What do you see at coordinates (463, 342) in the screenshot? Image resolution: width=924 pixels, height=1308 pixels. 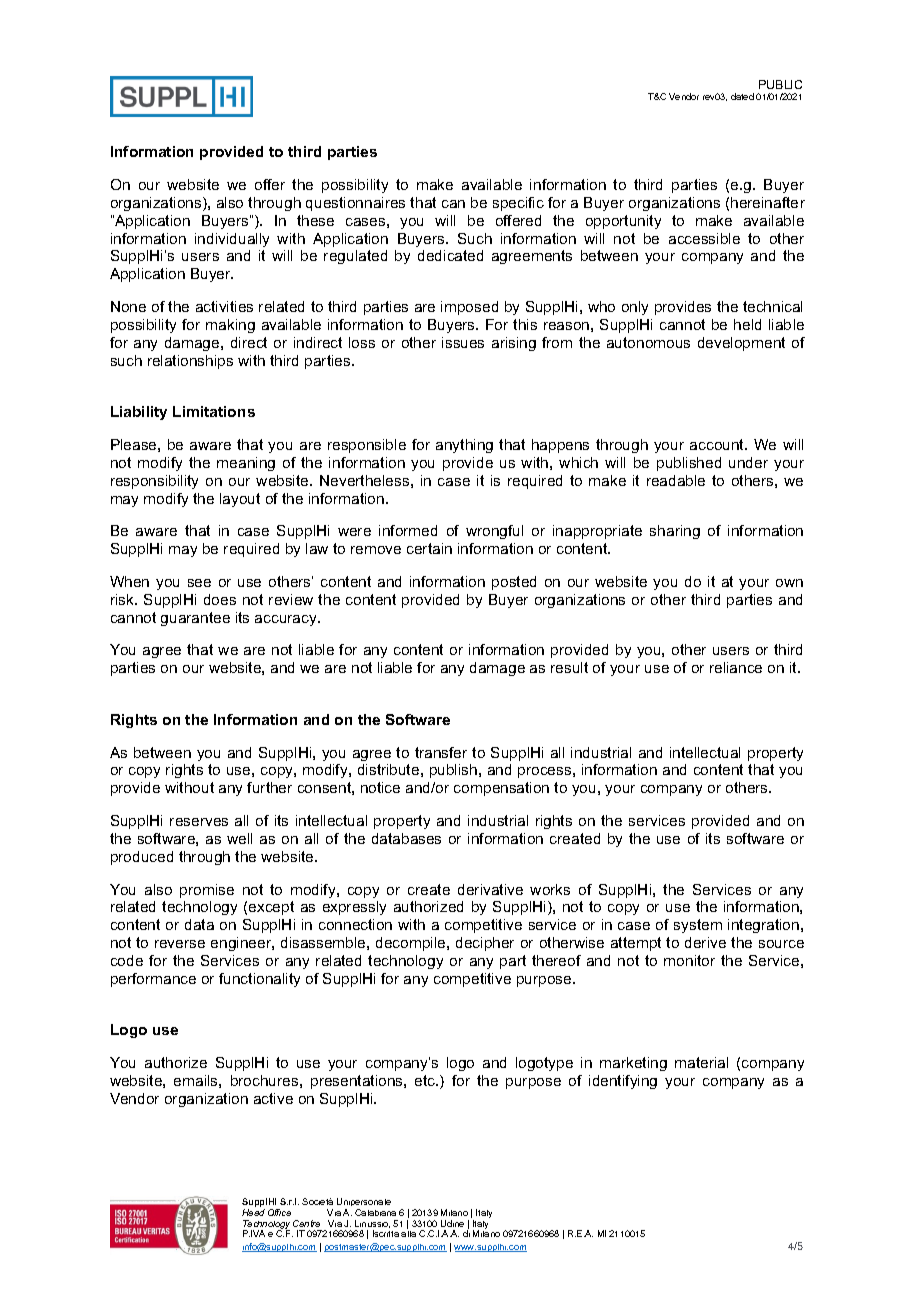 I see `issues` at bounding box center [463, 342].
